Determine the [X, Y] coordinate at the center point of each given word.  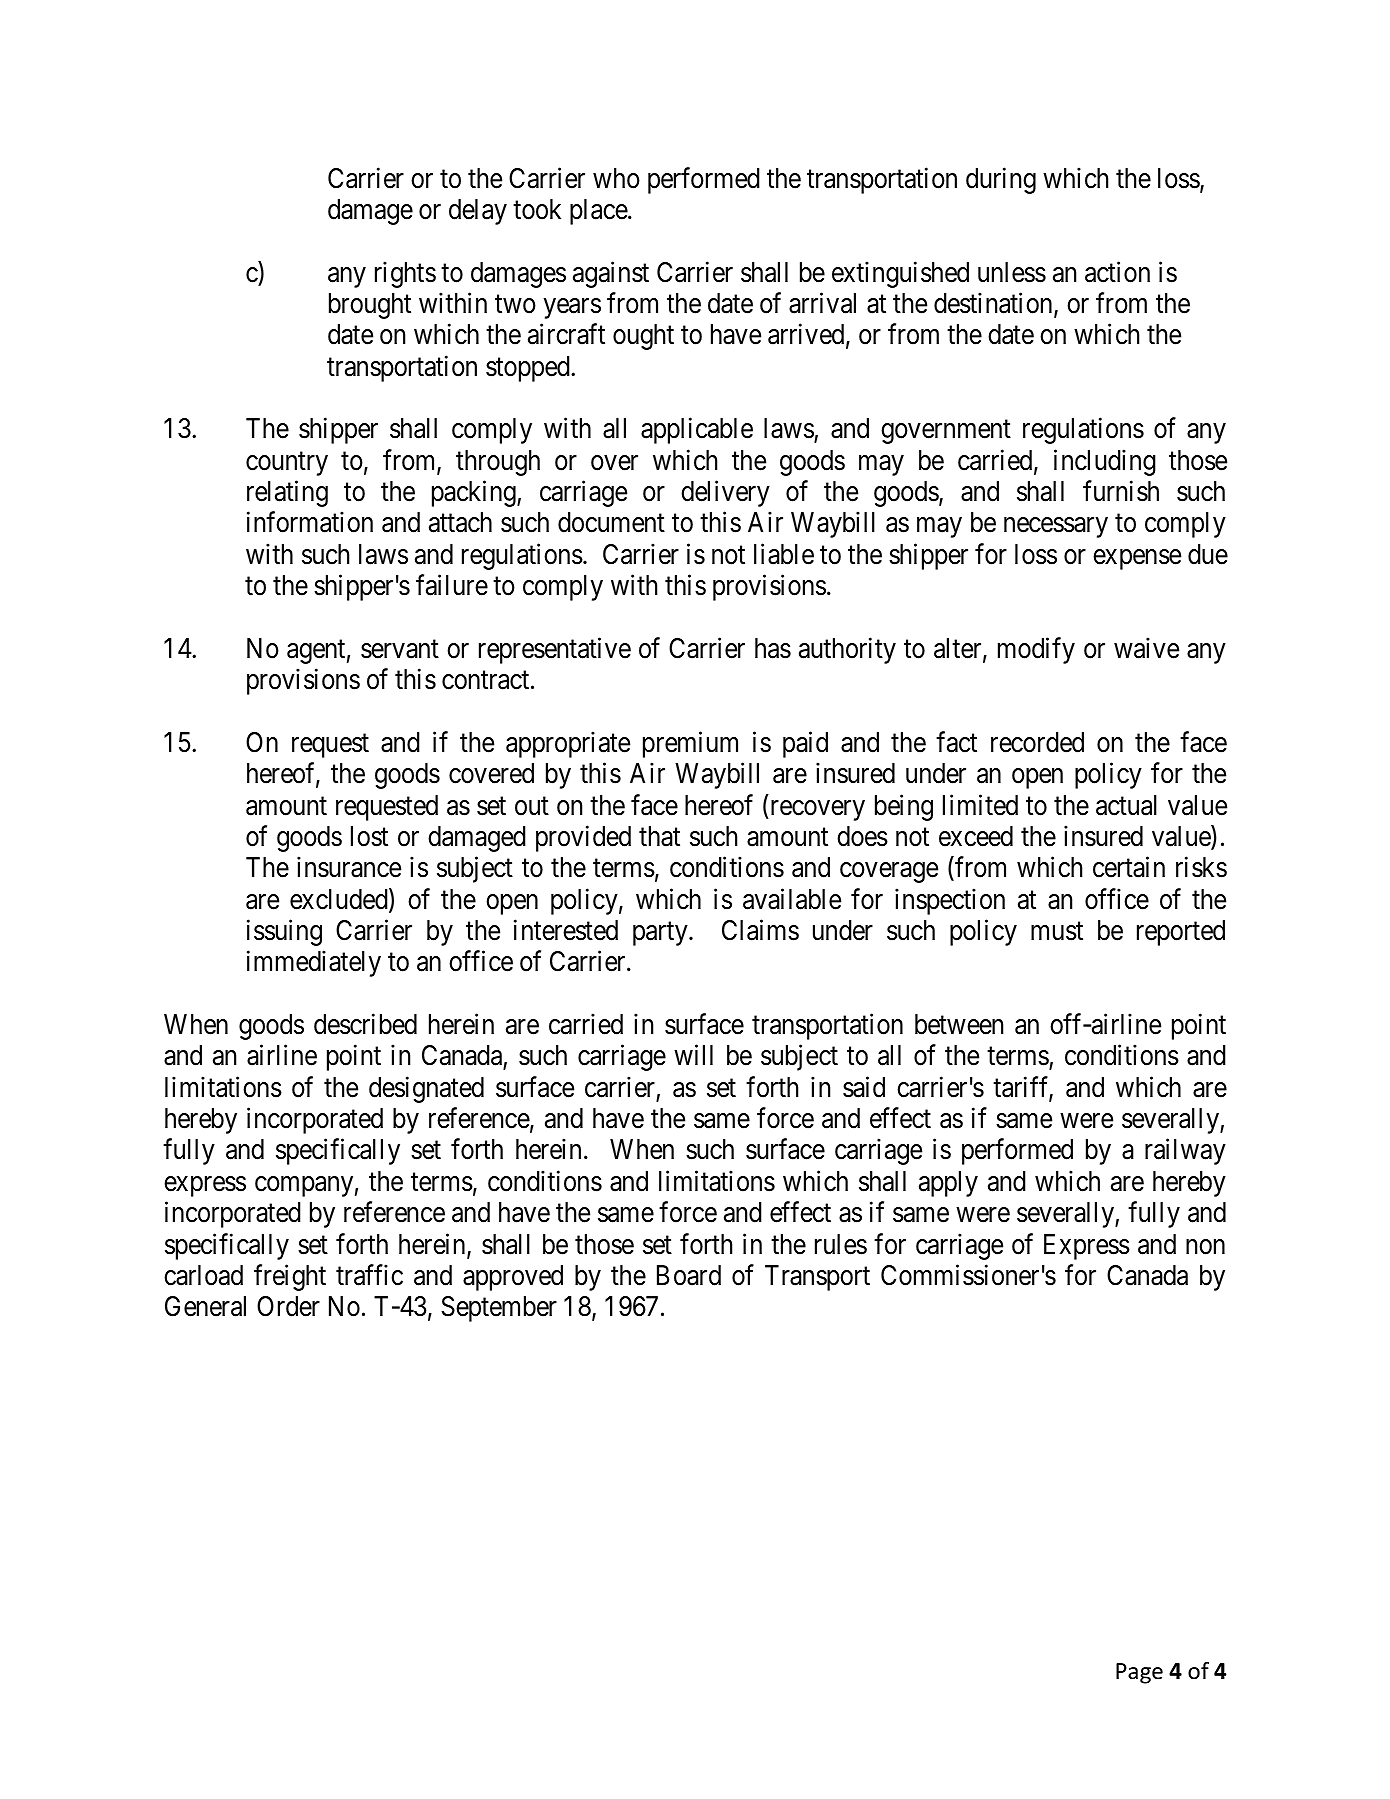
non [1205, 1247]
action [1117, 272]
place [599, 212]
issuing [284, 932]
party [661, 934]
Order [288, 1306]
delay [478, 212]
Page [1139, 1673]
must [1057, 931]
